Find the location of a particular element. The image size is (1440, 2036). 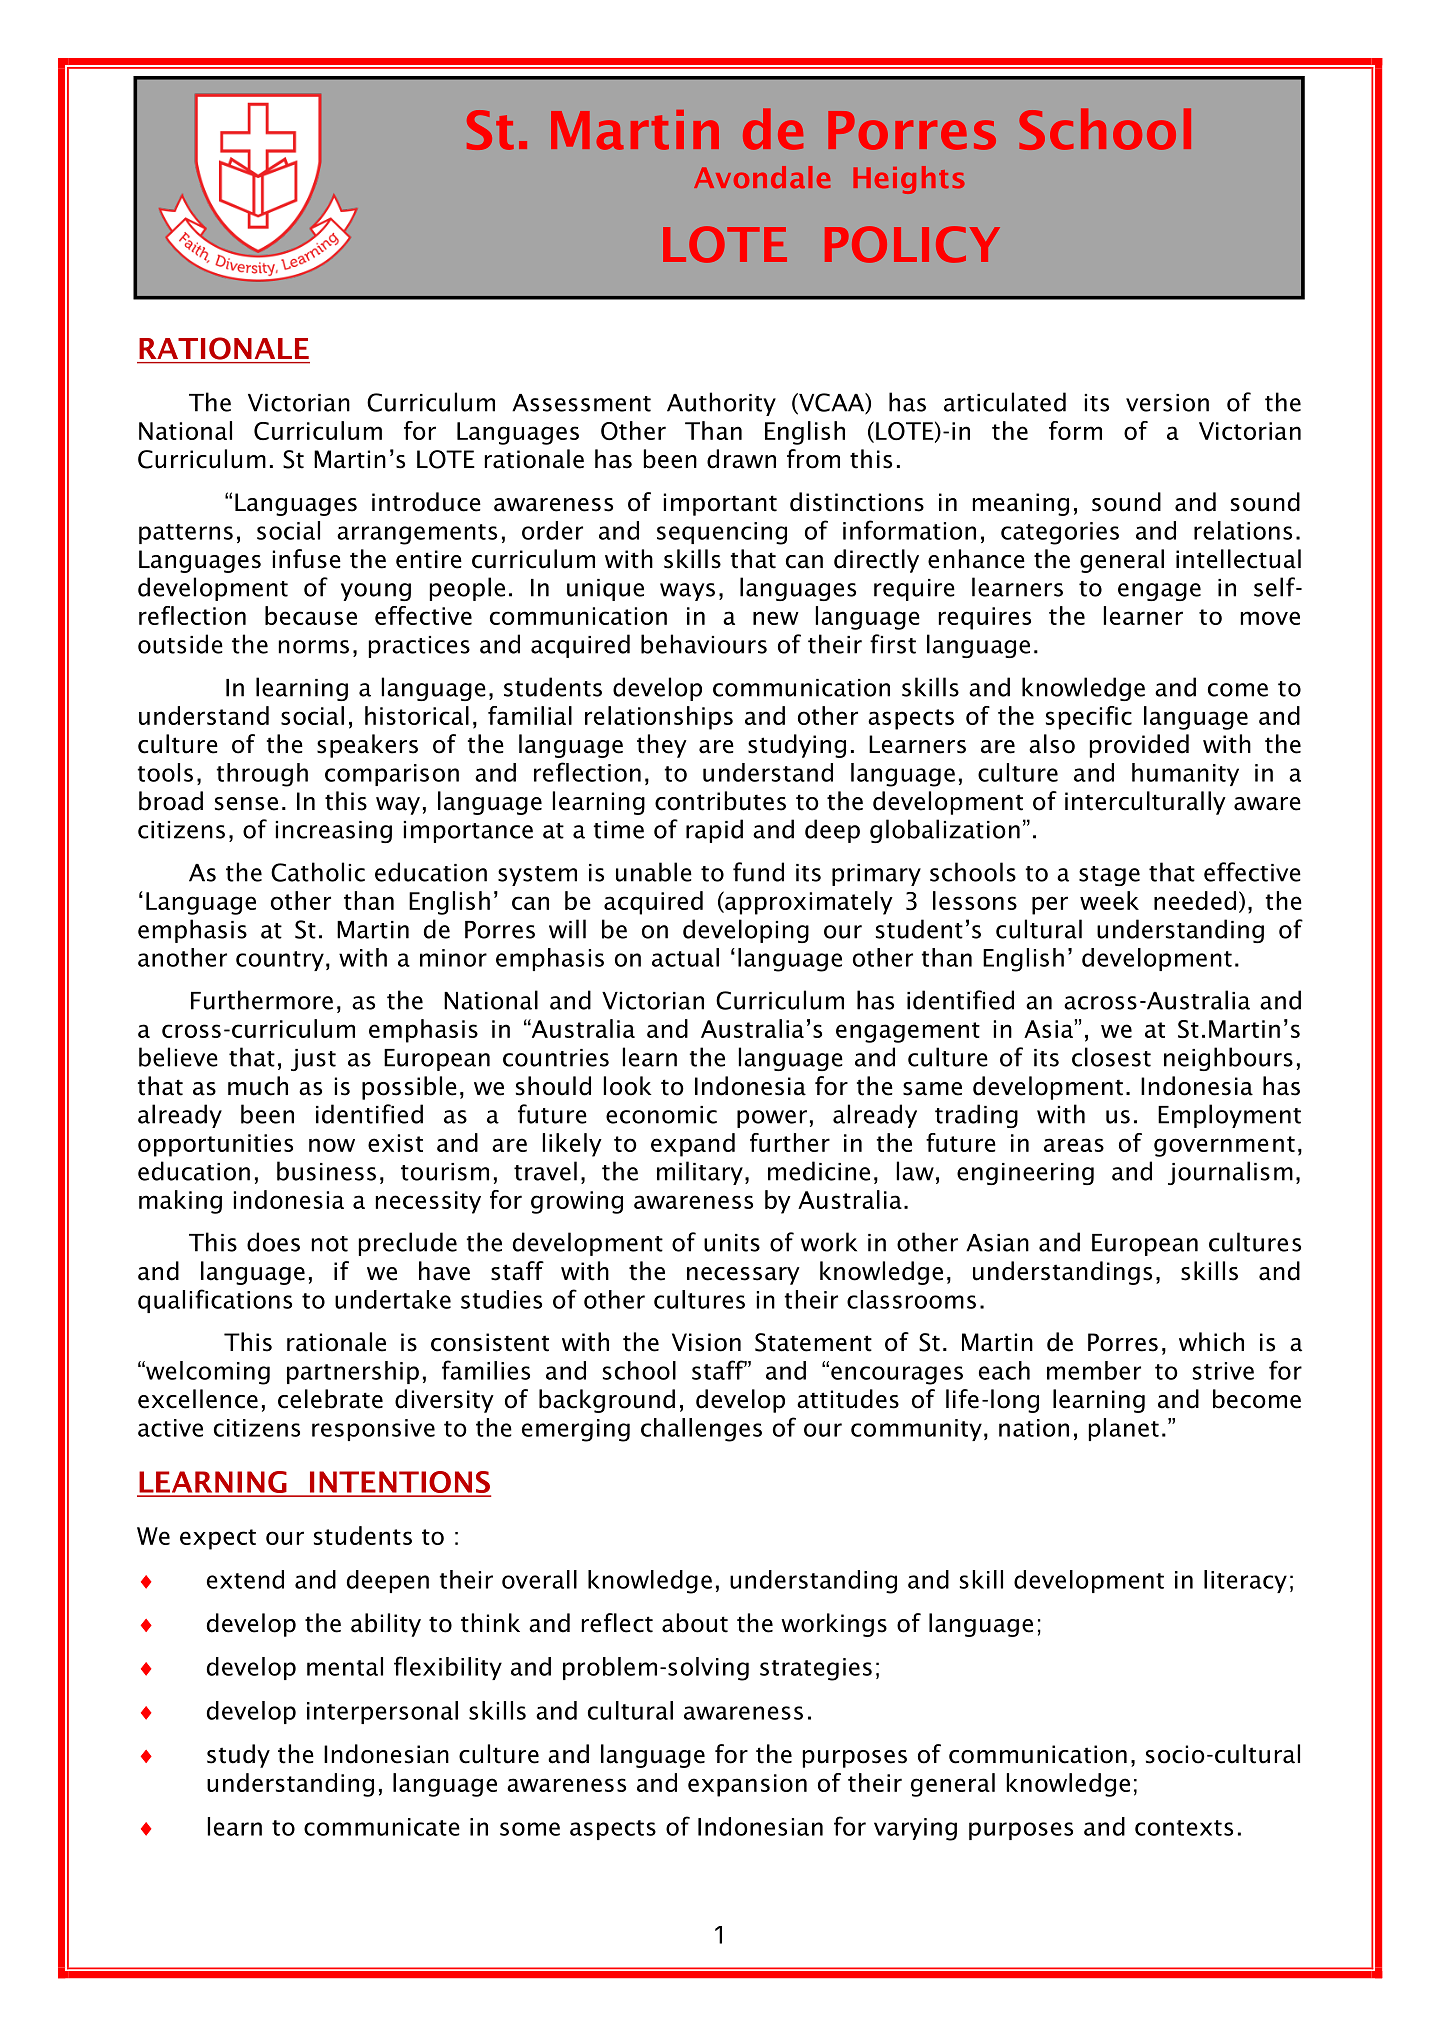

intellectual is located at coordinates (1238, 559).
